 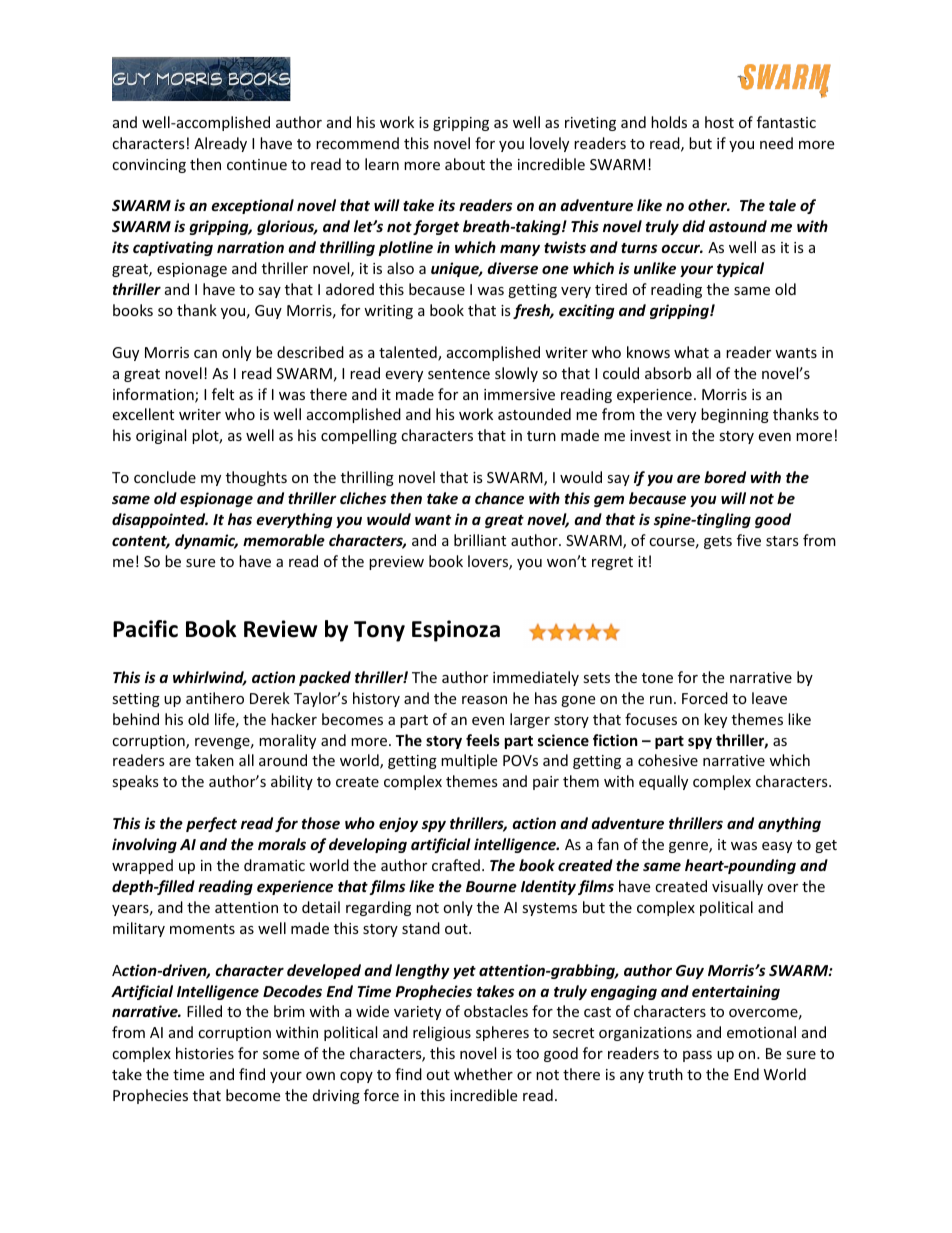 I want to click on about, so click(x=465, y=164).
